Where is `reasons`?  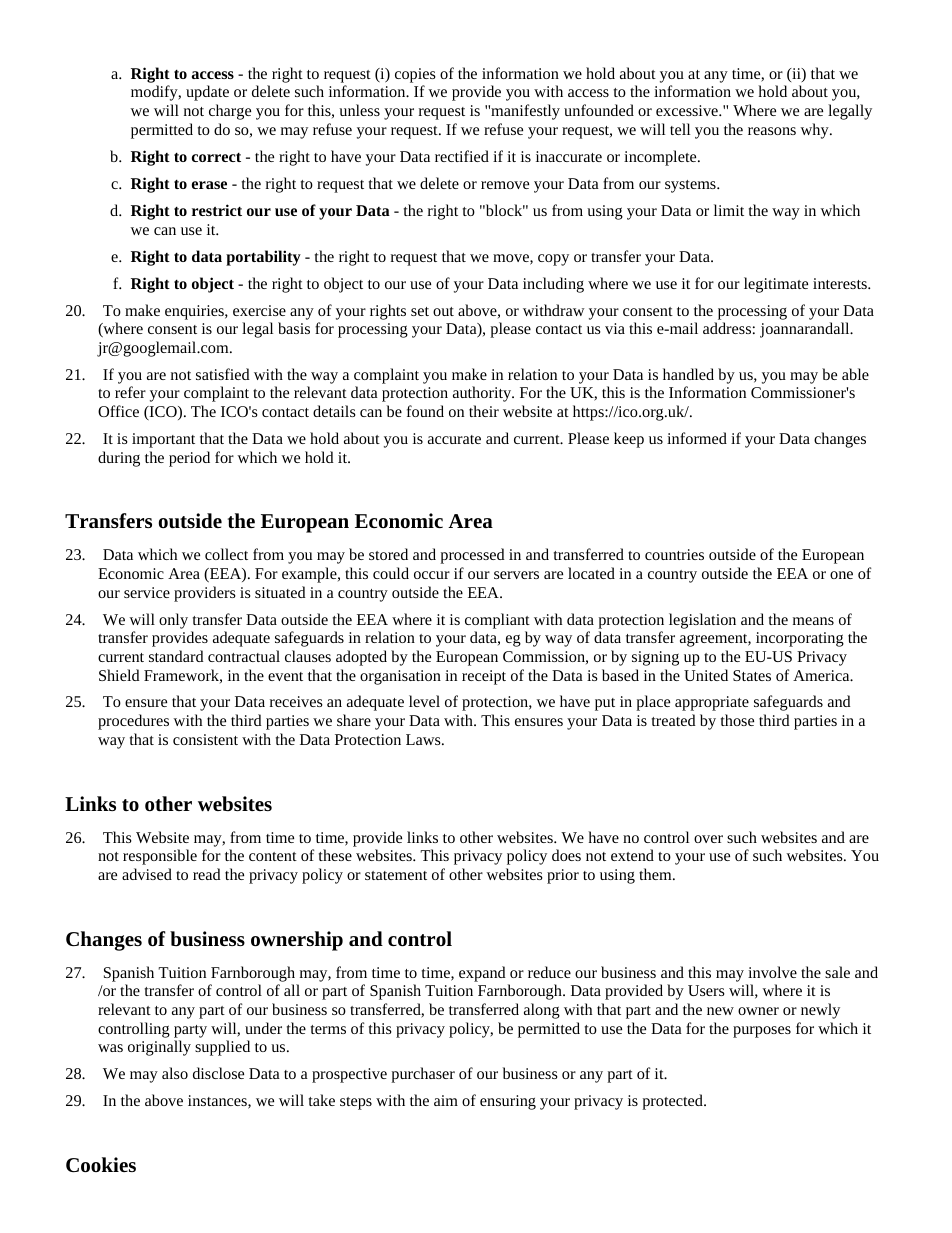
reasons is located at coordinates (772, 131).
